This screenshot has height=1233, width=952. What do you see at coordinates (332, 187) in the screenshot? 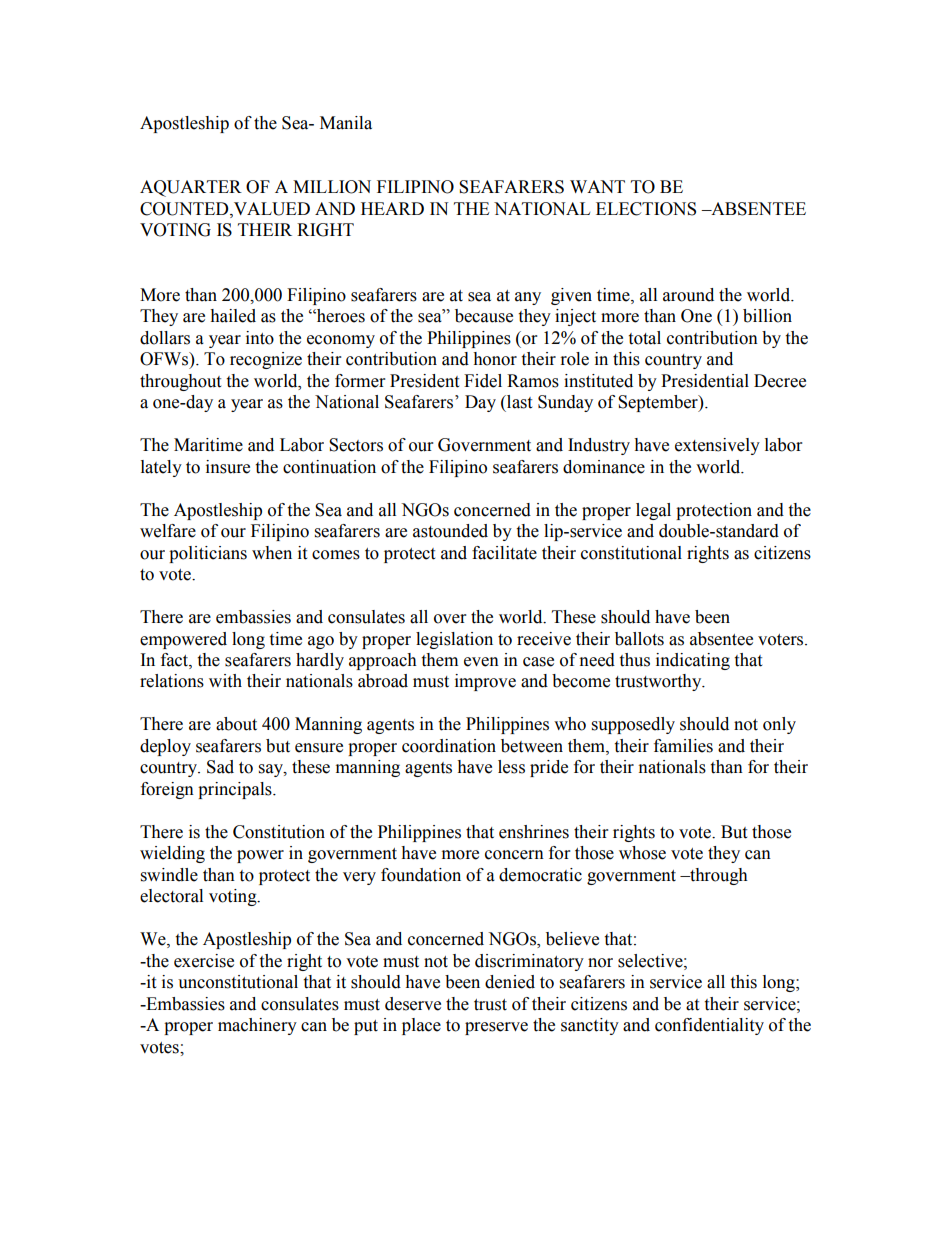
I see `MILLION` at bounding box center [332, 187].
